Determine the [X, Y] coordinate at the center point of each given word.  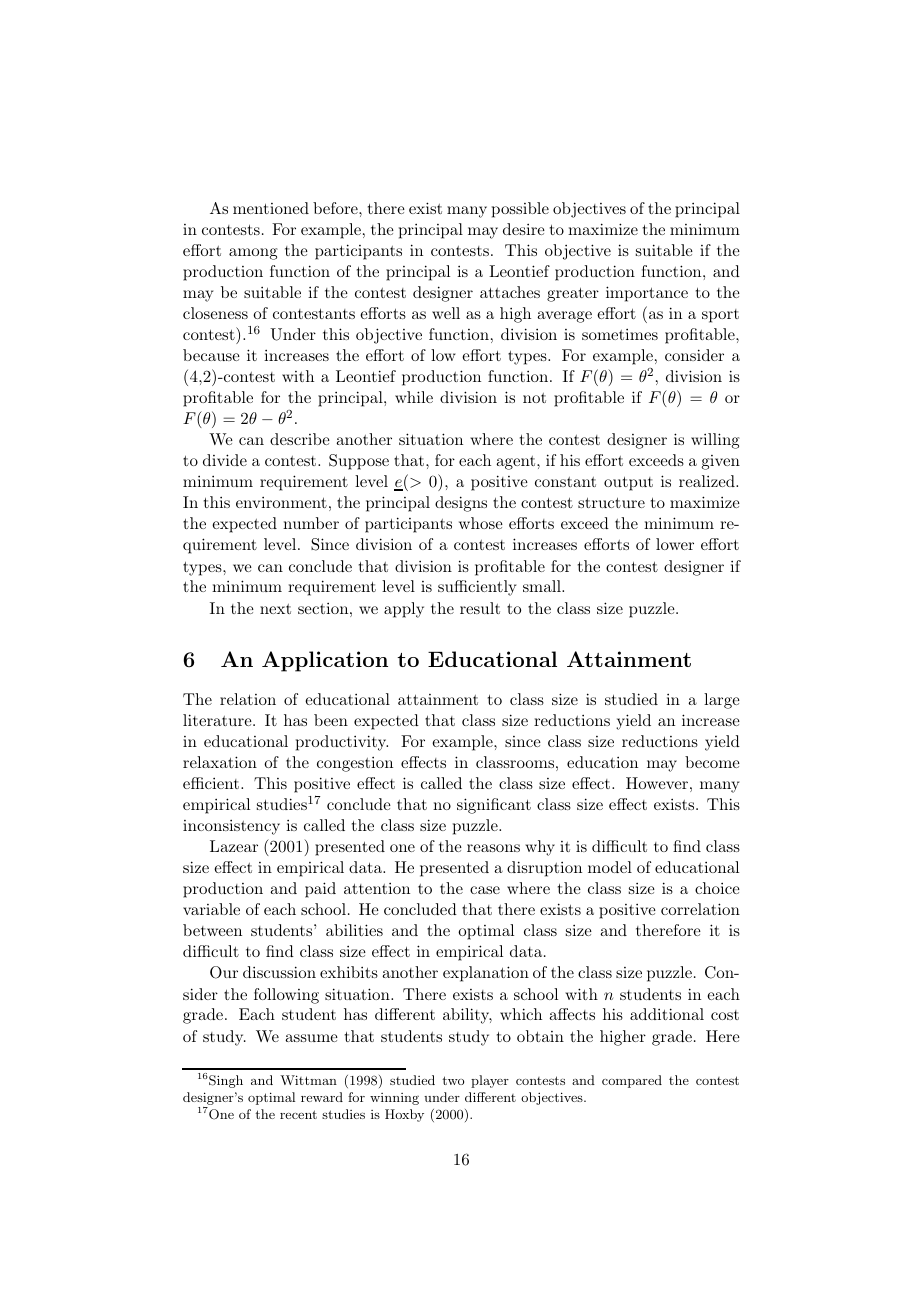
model [610, 867]
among [253, 254]
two [453, 1080]
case [485, 890]
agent [517, 463]
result [480, 608]
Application [325, 661]
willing [715, 441]
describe [300, 439]
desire [524, 229]
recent [298, 1114]
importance [647, 294]
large [722, 701]
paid [320, 890]
